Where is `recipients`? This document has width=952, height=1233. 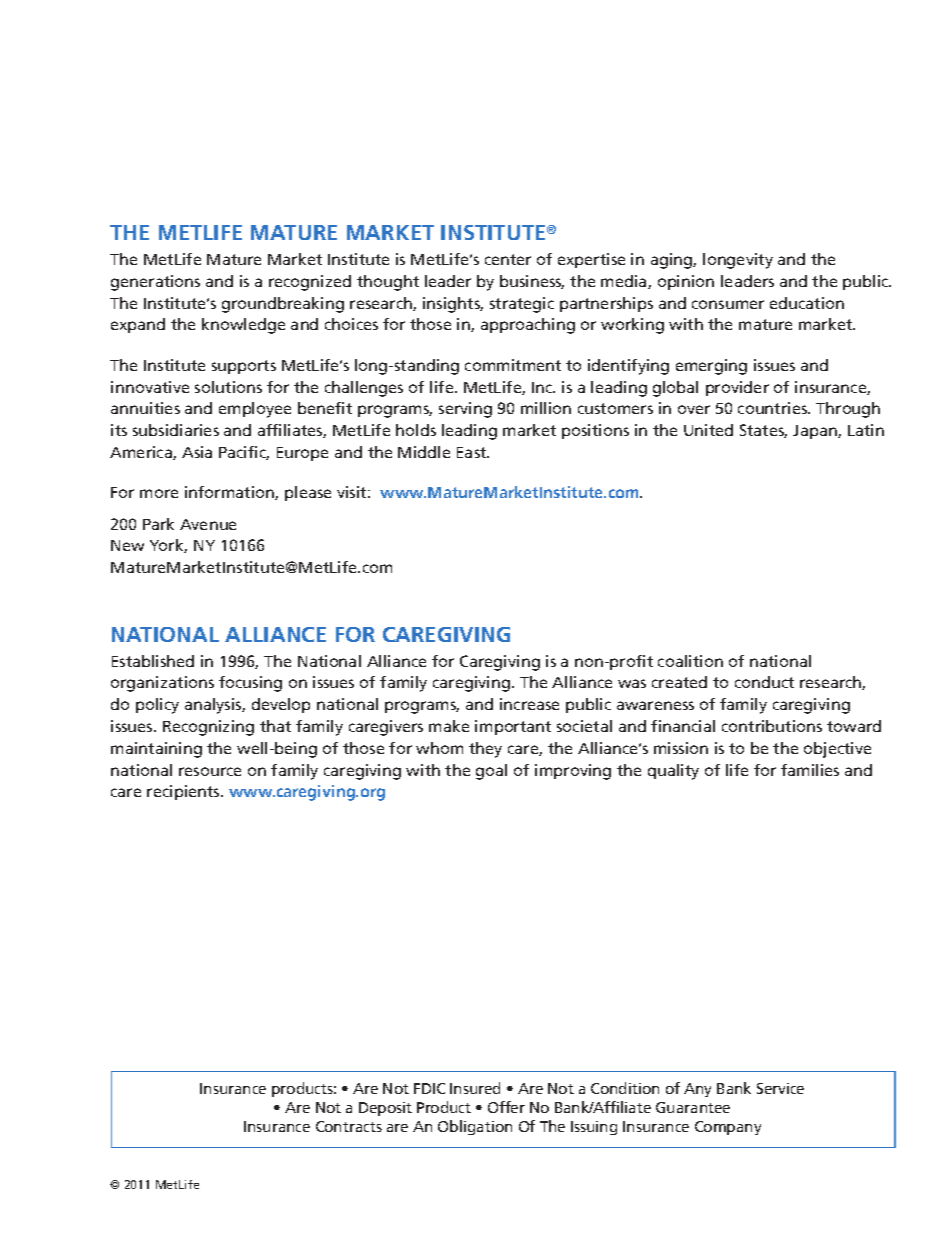
recipients is located at coordinates (184, 792).
